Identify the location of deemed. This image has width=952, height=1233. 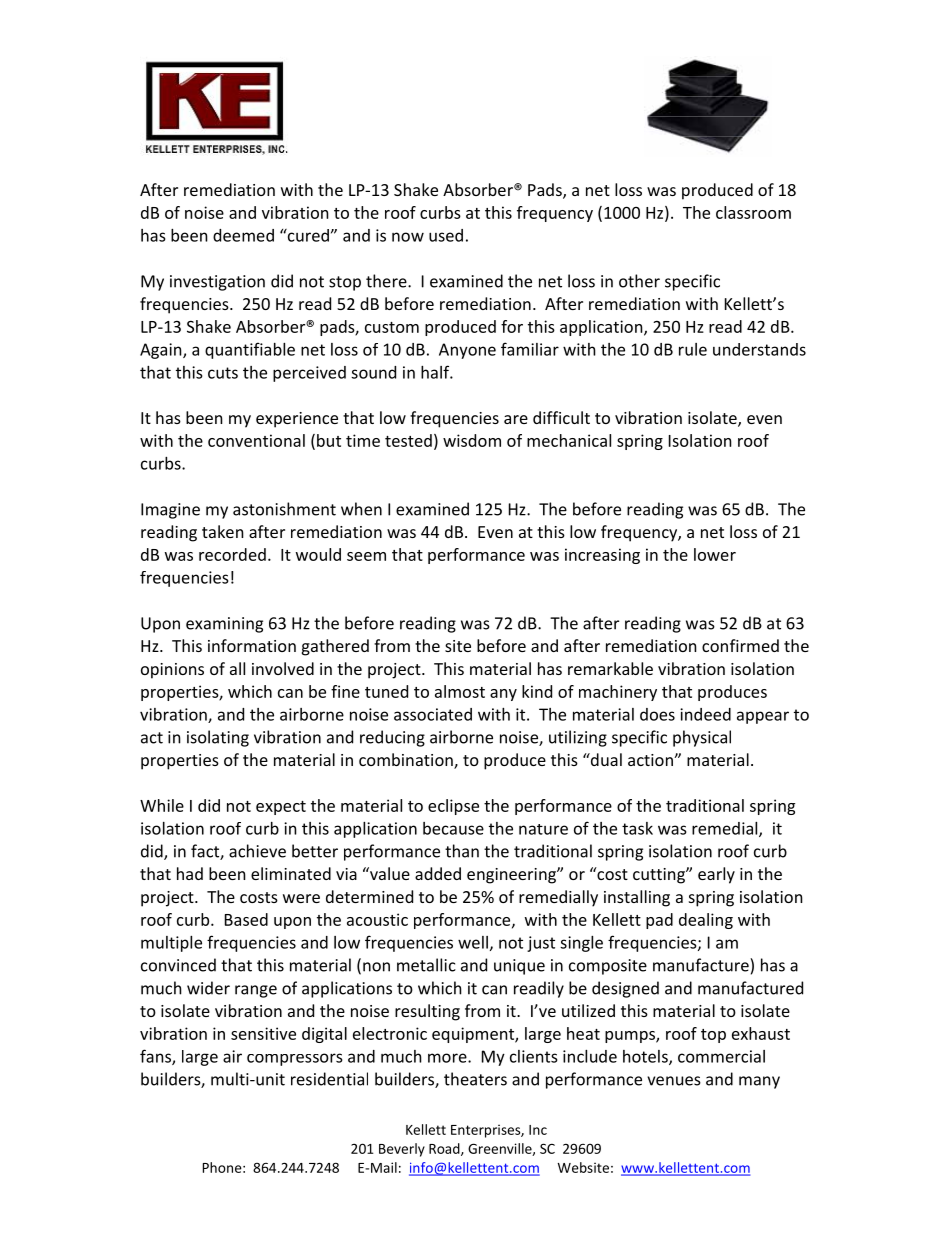
(243, 235).
